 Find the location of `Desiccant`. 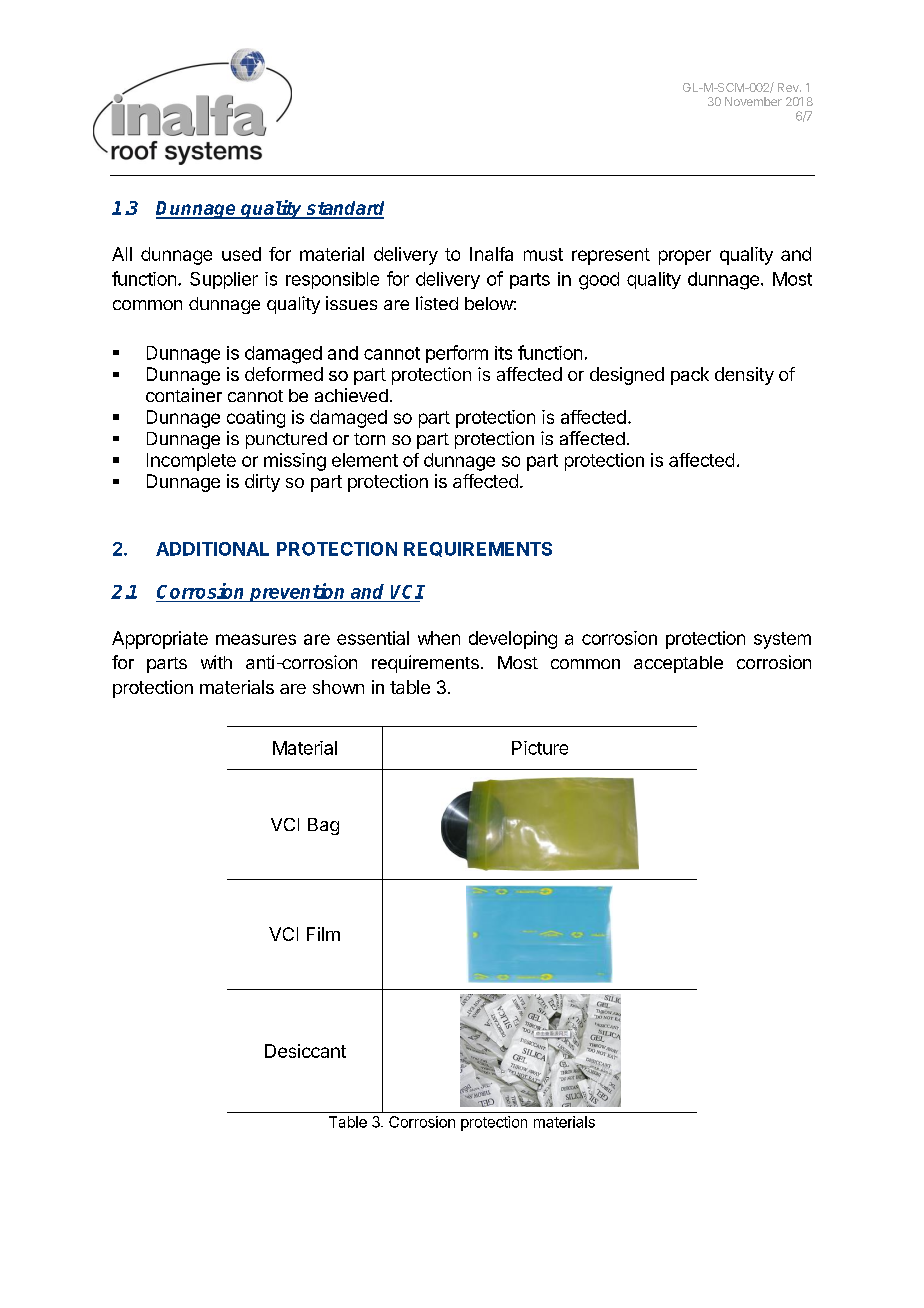

Desiccant is located at coordinates (305, 1051).
